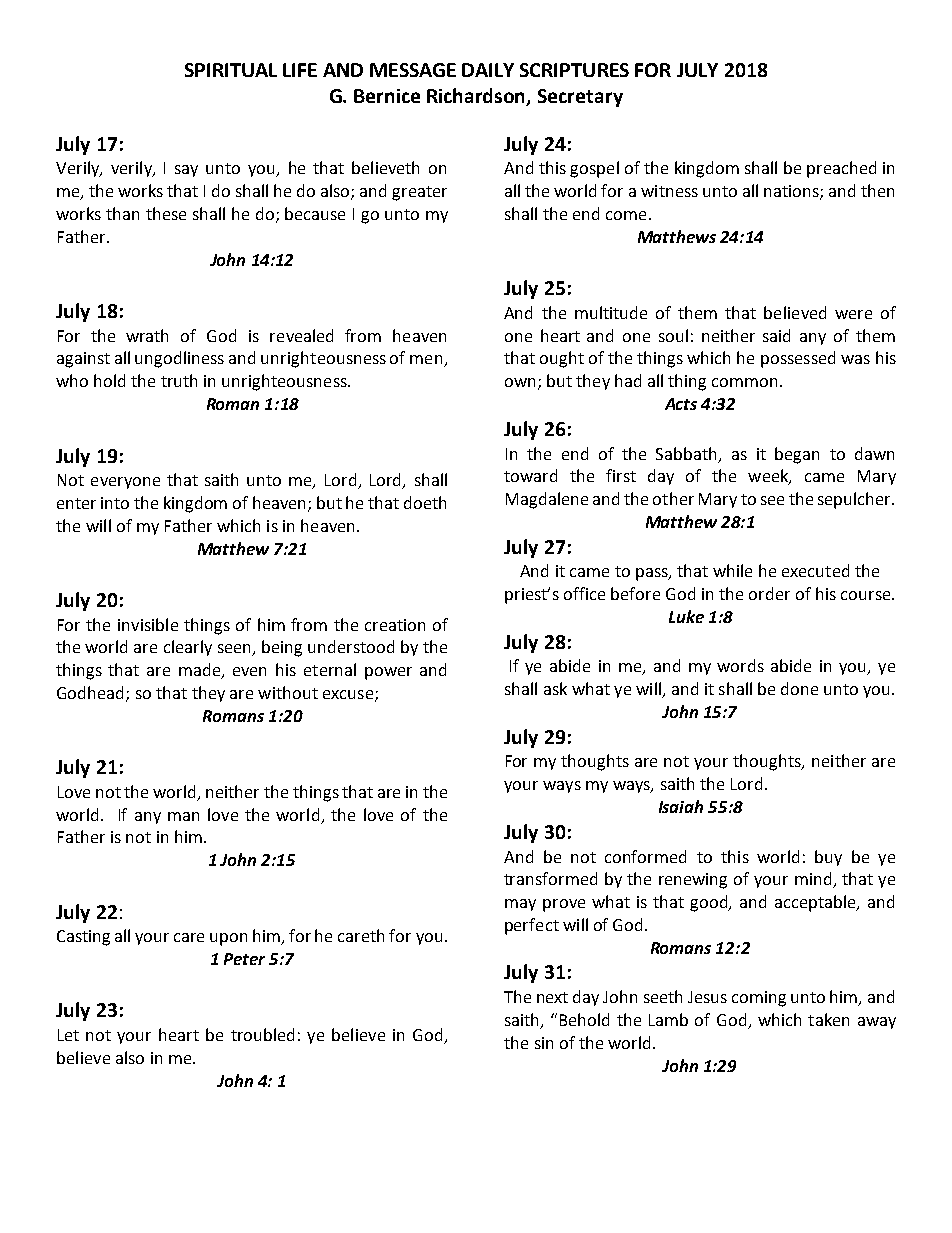 The width and height of the image is (952, 1233). I want to click on said, so click(776, 335).
